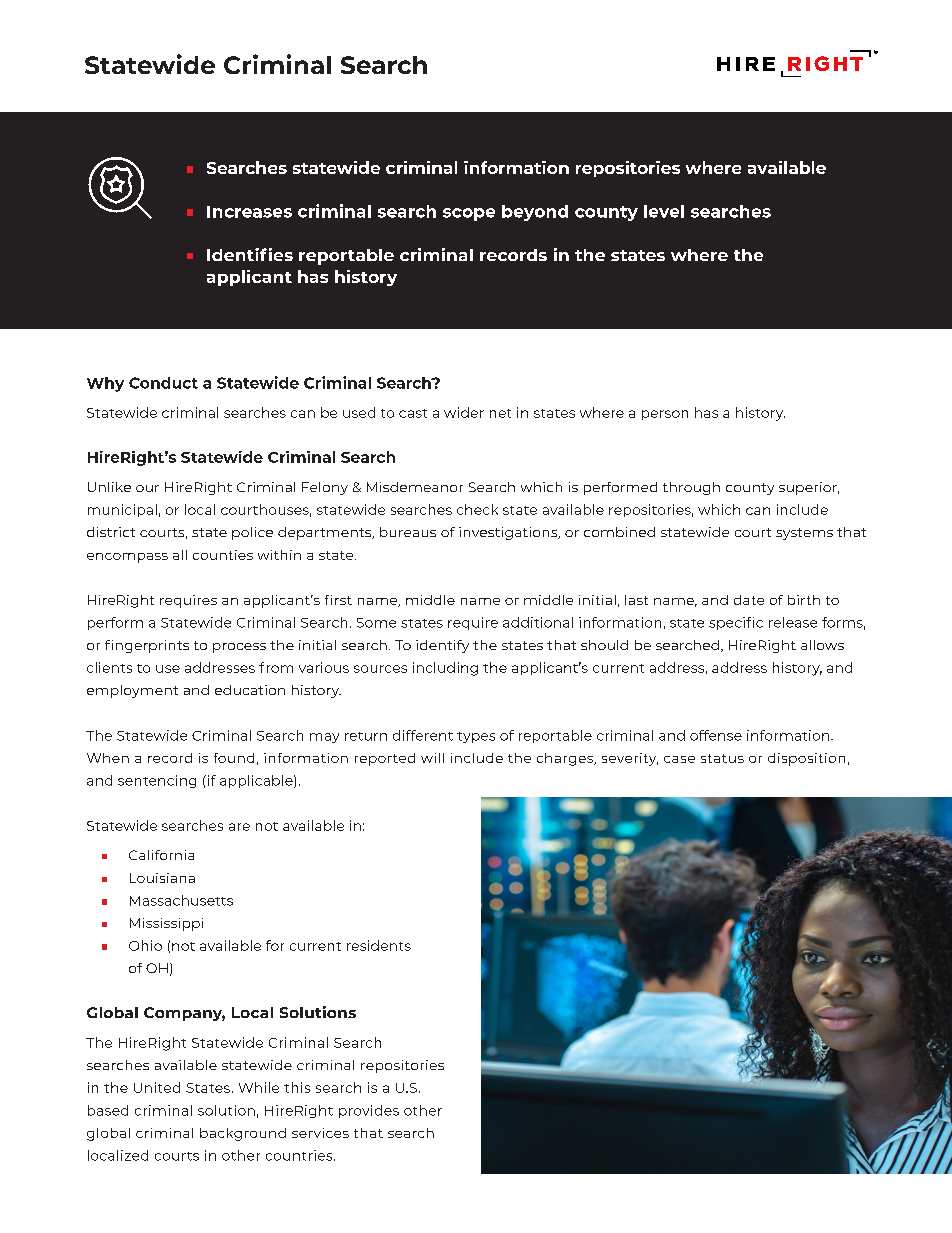  What do you see at coordinates (445, 669) in the document?
I see `including` at bounding box center [445, 669].
